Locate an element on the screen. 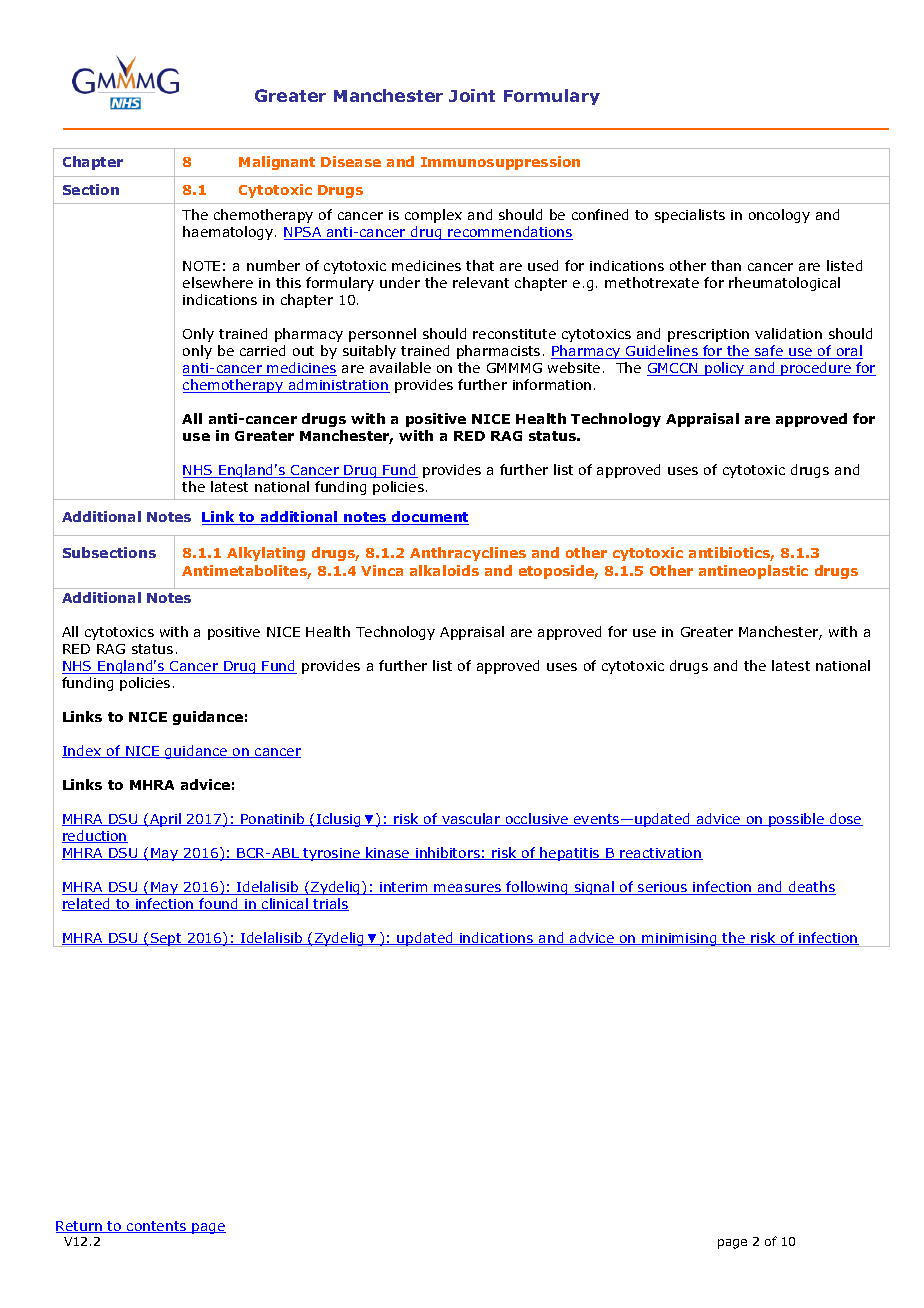 This screenshot has height=1308, width=924. minimising is located at coordinates (680, 940).
